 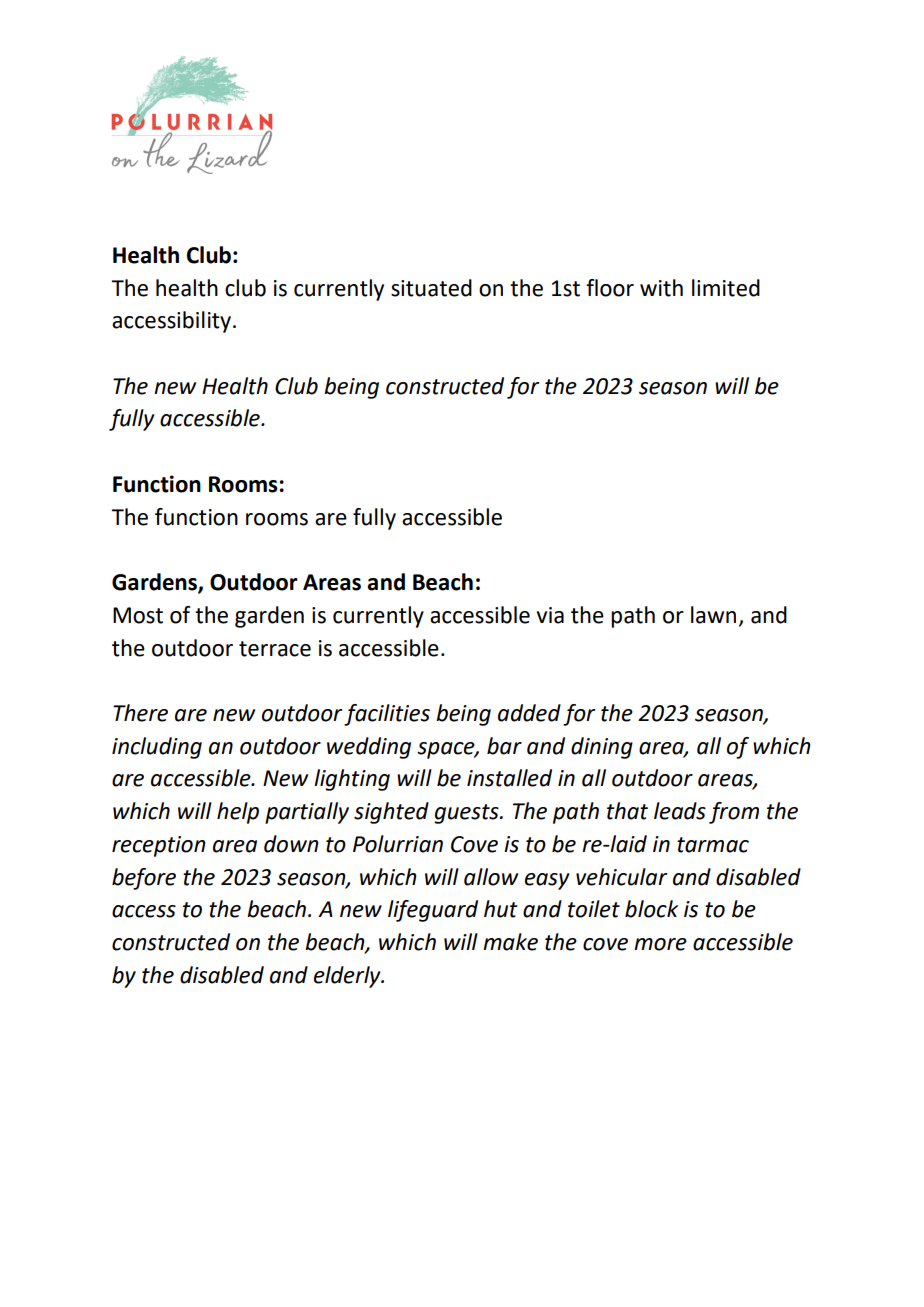 What do you see at coordinates (387, 715) in the screenshot?
I see `facilities` at bounding box center [387, 715].
